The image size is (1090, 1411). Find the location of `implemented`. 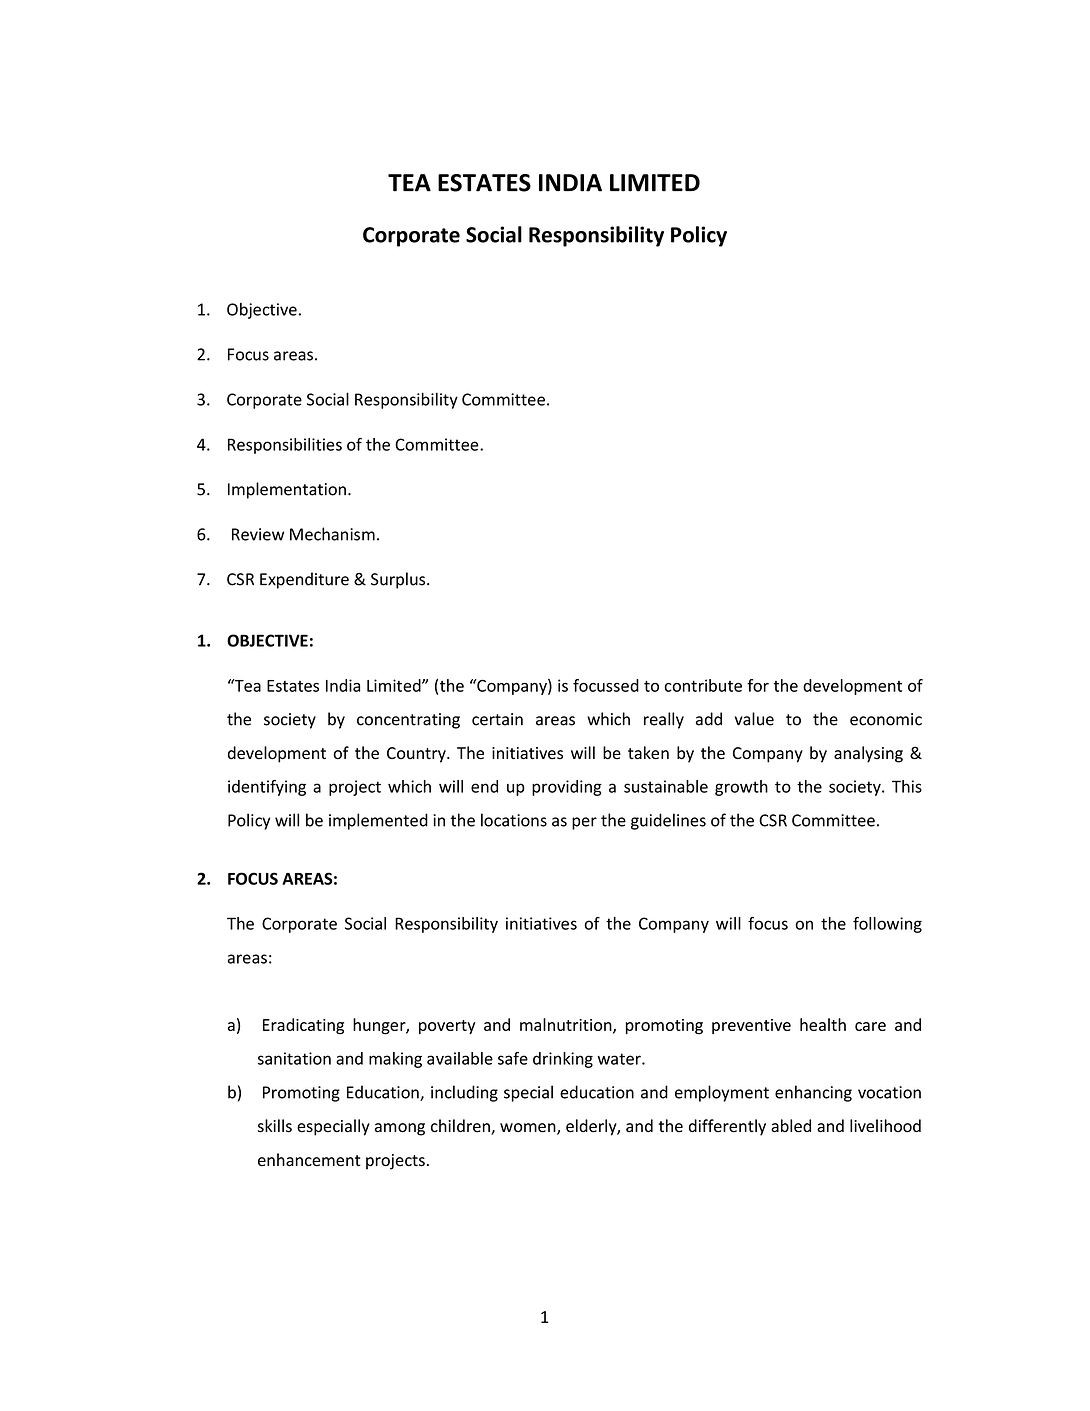

implemented is located at coordinates (378, 821).
